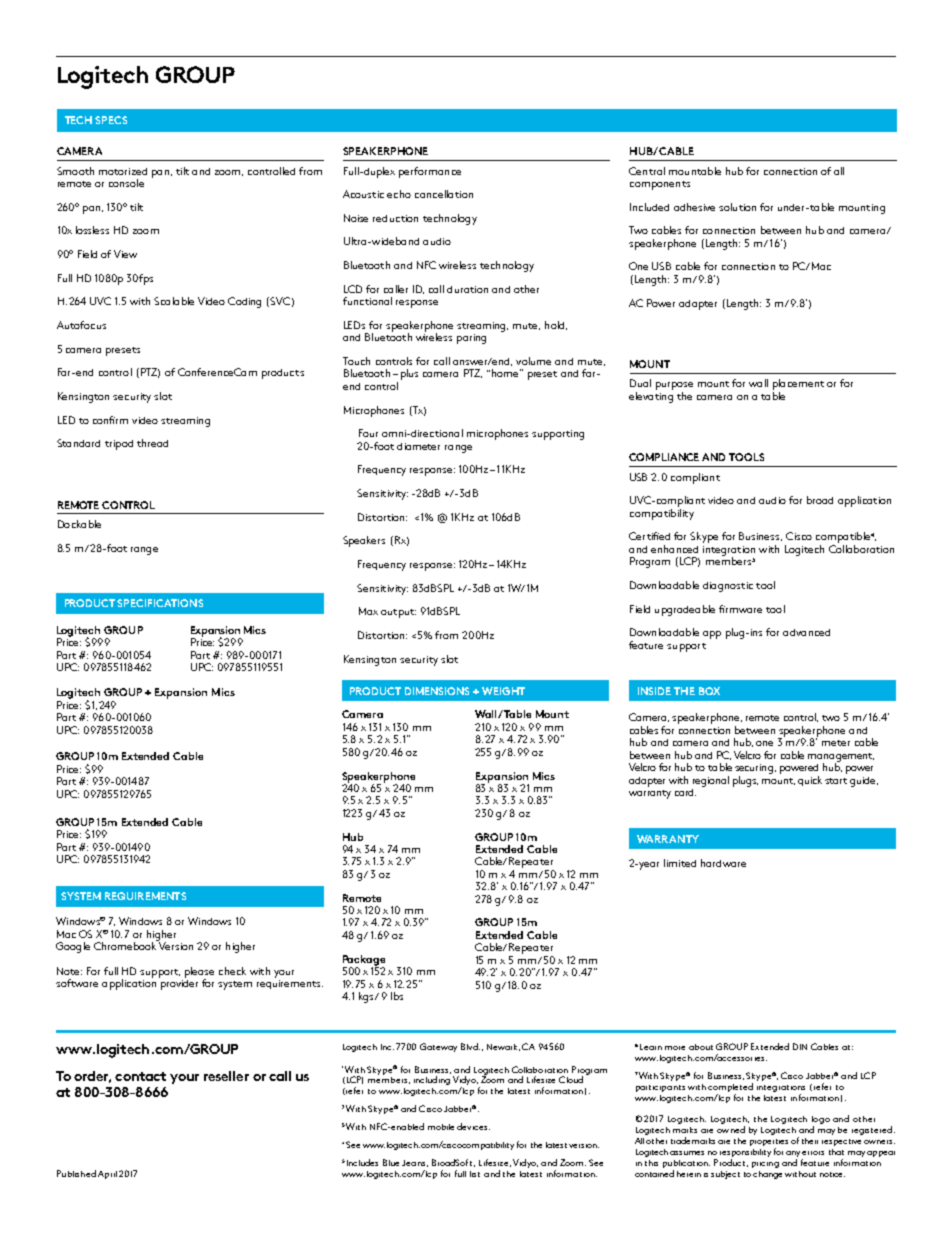 The width and height of the document is (952, 1233). I want to click on motorized, so click(123, 171).
